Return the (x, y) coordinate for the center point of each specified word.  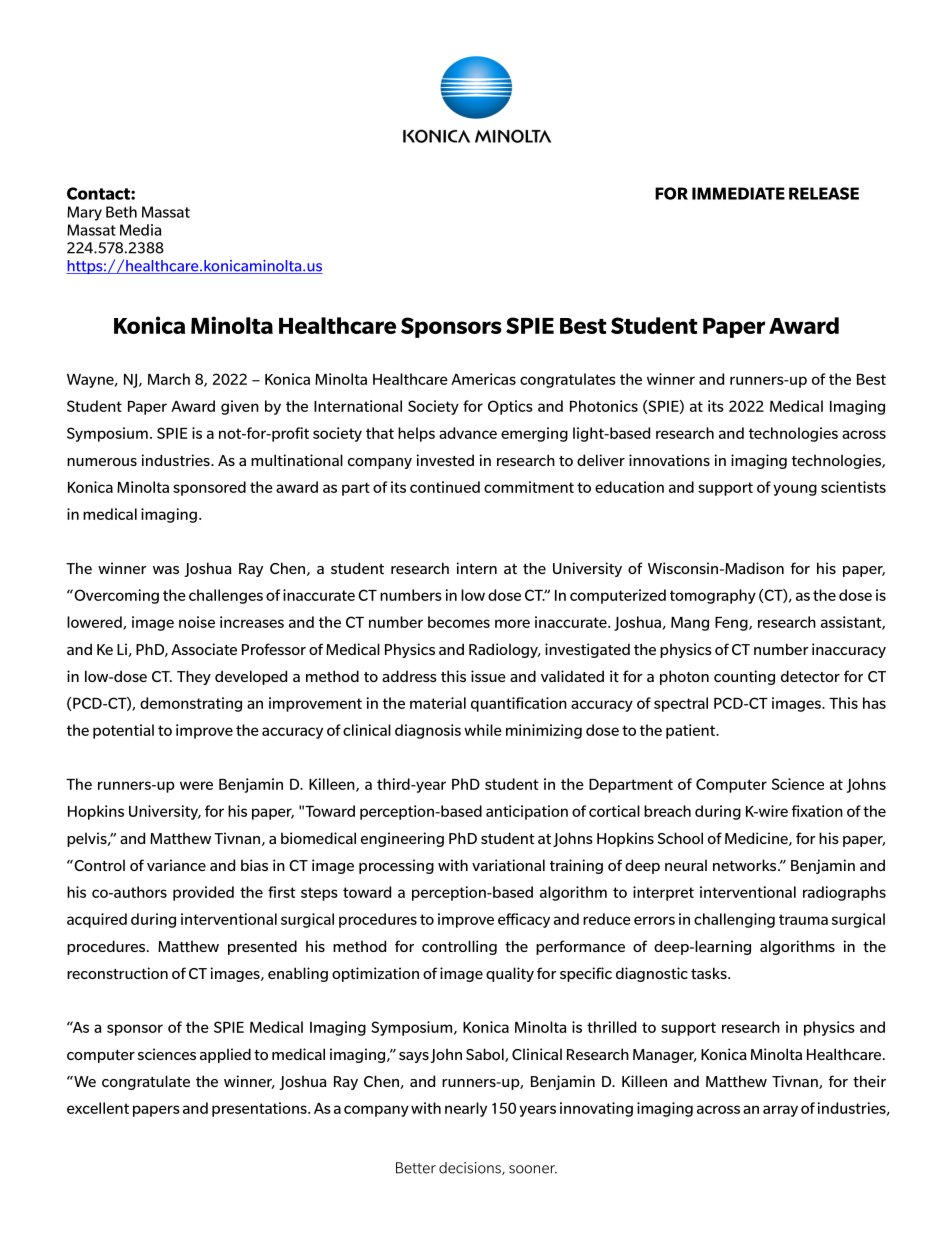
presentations (260, 1109)
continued (445, 487)
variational (508, 865)
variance (176, 865)
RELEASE (824, 193)
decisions (471, 1168)
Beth (121, 212)
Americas (483, 379)
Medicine (757, 839)
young (795, 490)
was (166, 570)
